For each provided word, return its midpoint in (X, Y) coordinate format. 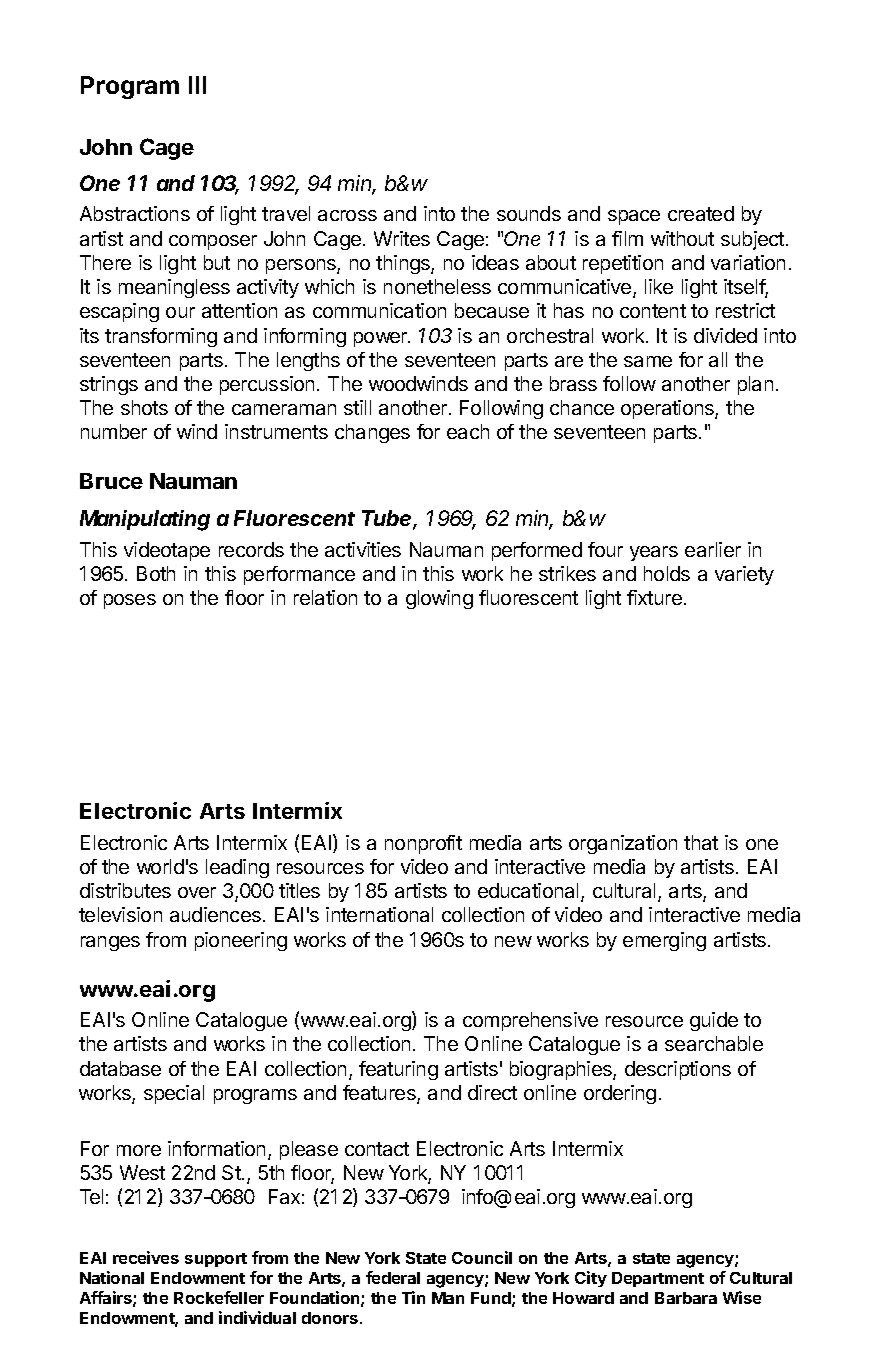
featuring (398, 1070)
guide (714, 1021)
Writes (402, 238)
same (648, 361)
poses (130, 601)
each (468, 431)
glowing (439, 599)
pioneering (241, 941)
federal (393, 1277)
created (701, 213)
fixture (654, 597)
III (197, 85)
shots (144, 407)
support (216, 1260)
